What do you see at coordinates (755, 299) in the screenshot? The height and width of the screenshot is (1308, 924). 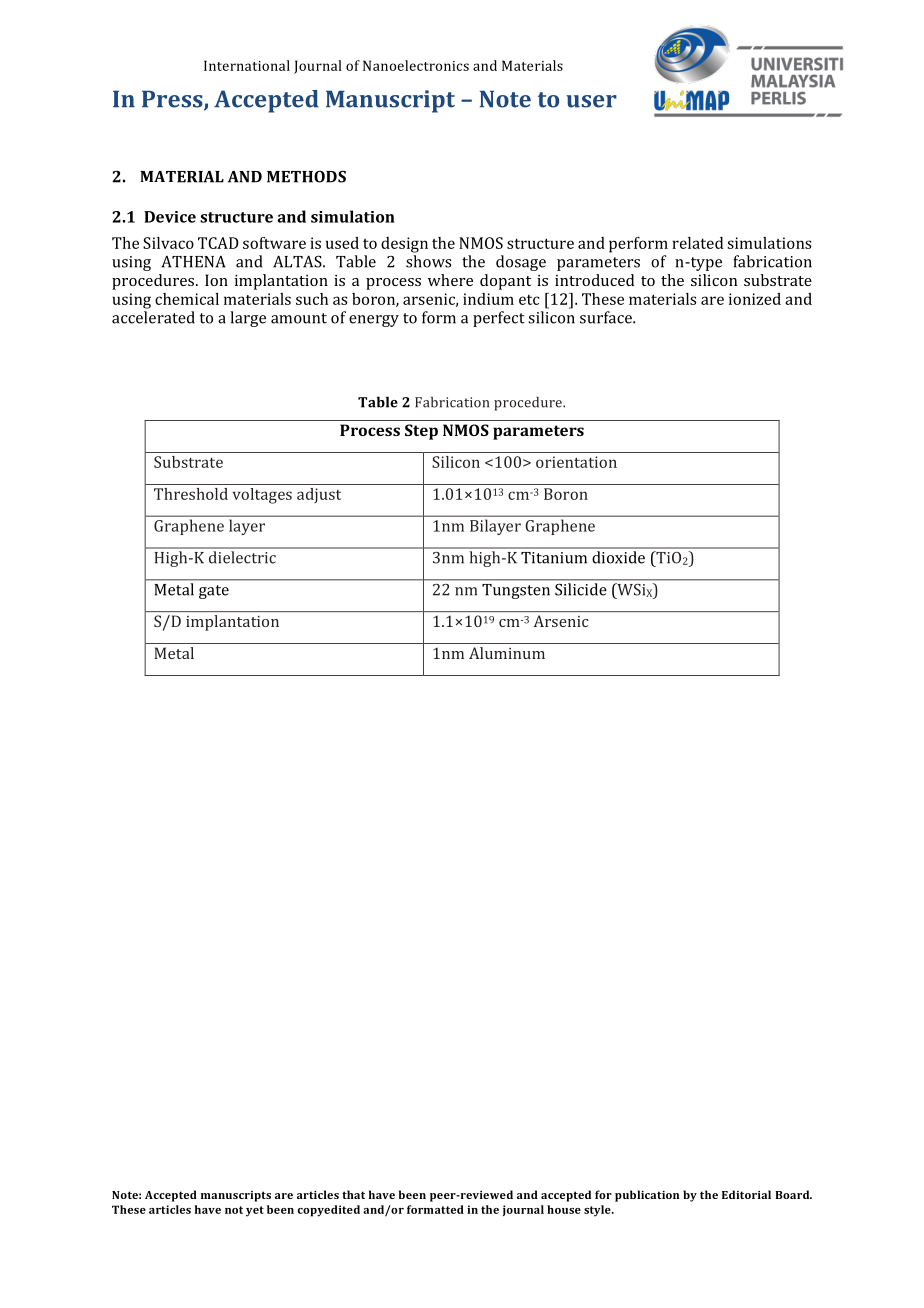 I see `ionized` at bounding box center [755, 299].
